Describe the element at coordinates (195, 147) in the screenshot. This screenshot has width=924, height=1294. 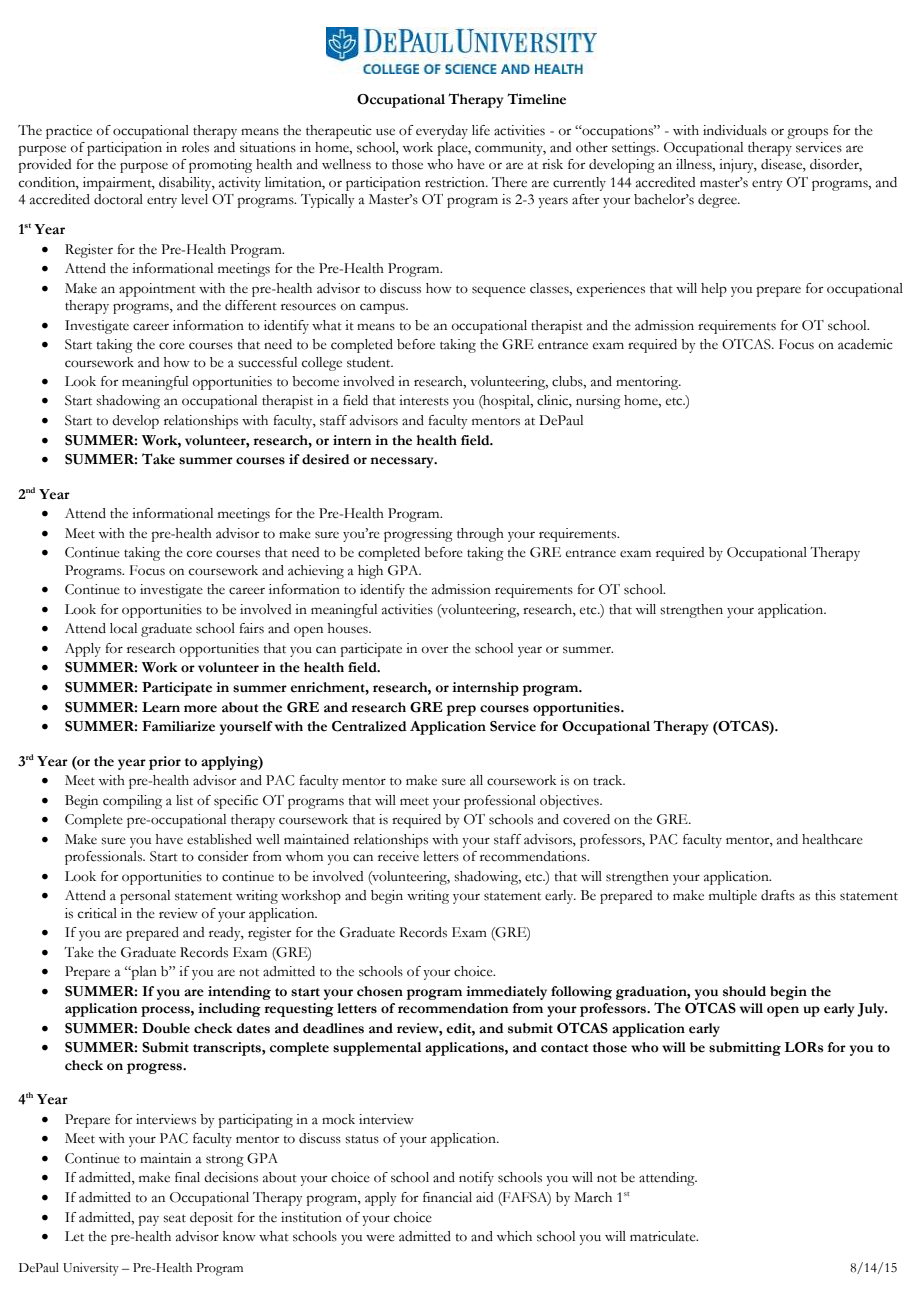
I see `roles` at that location.
